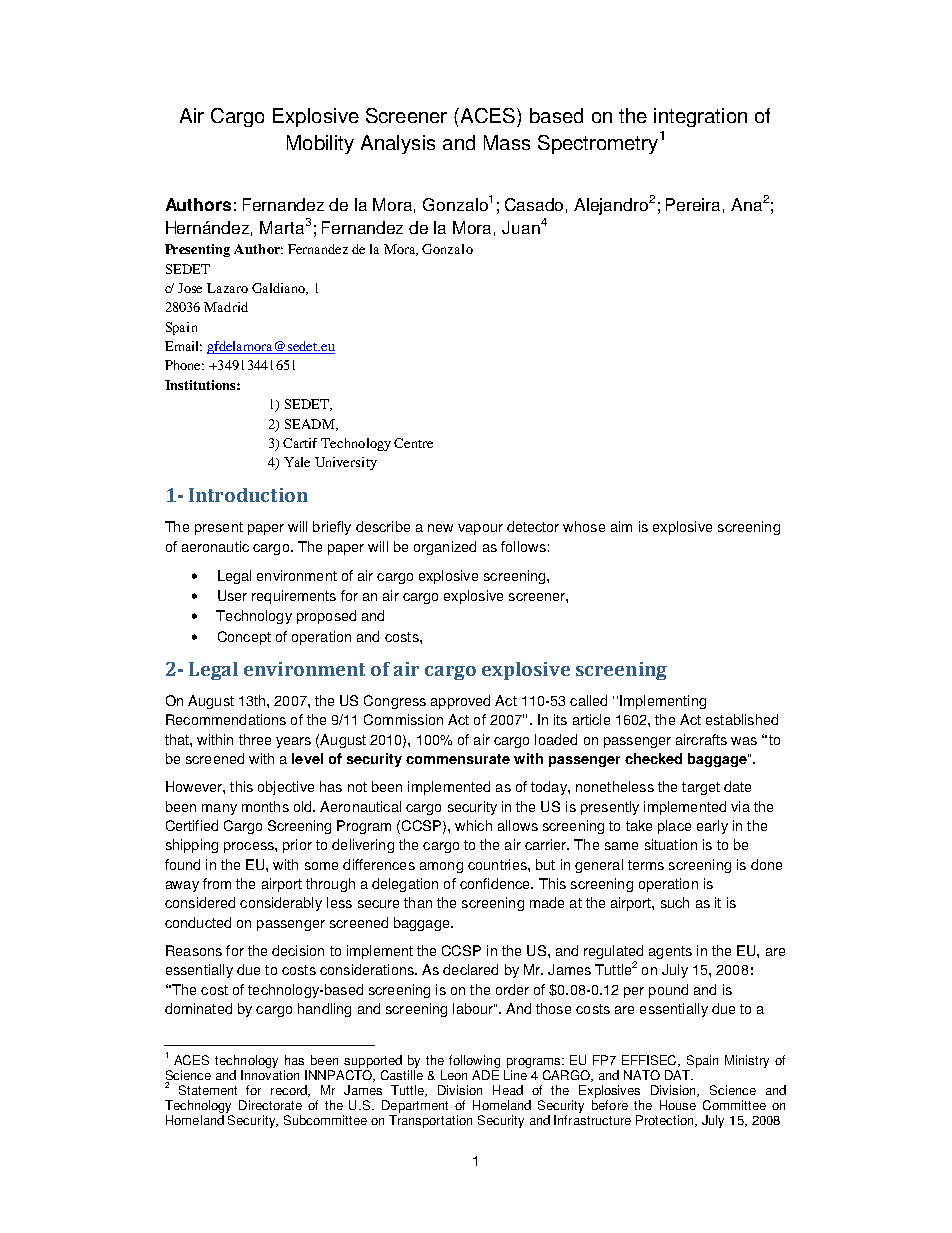 This image has height=1233, width=952. I want to click on House, so click(678, 1105).
